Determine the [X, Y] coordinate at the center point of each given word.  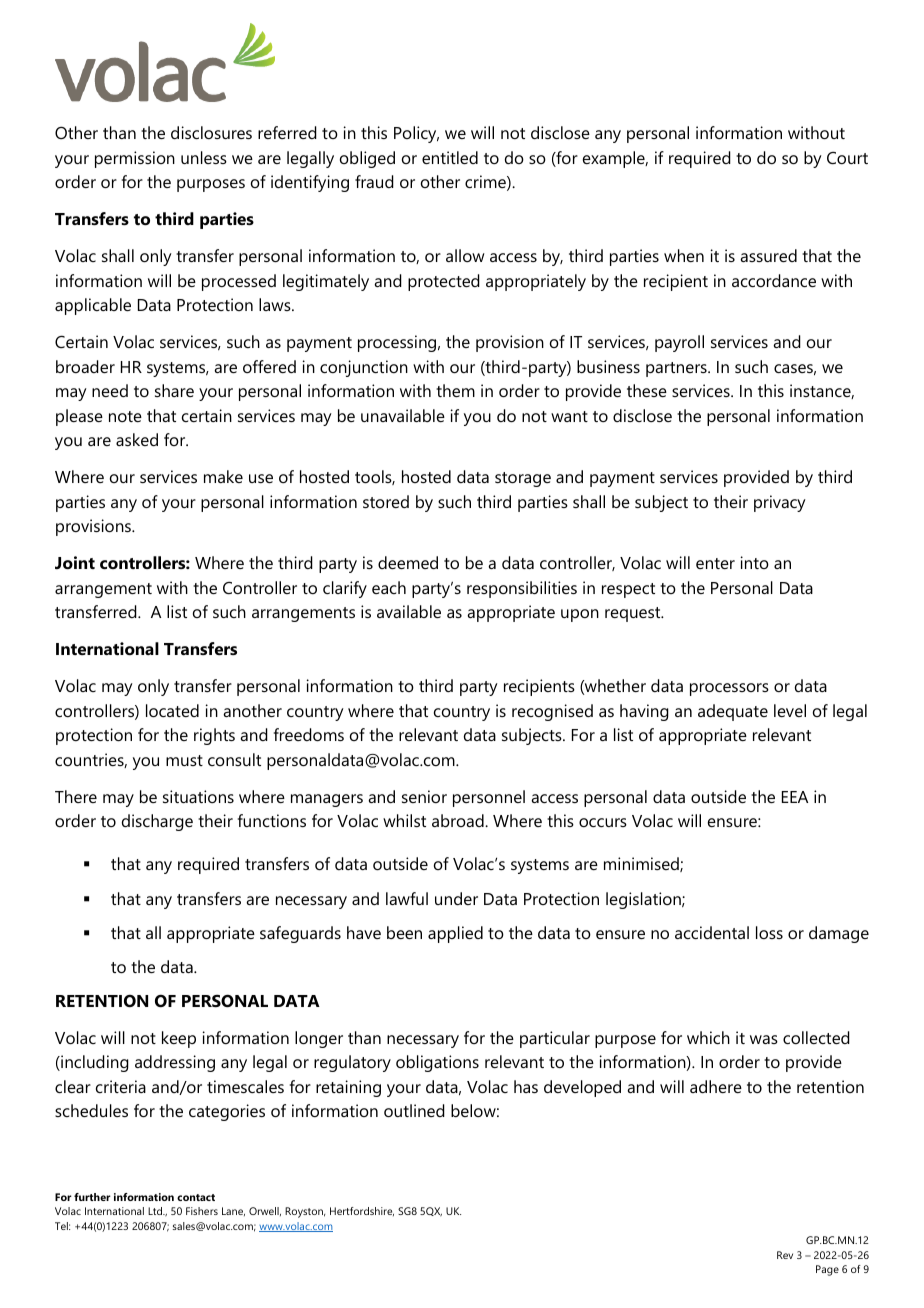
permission [135, 159]
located [172, 710]
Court [847, 158]
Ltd [156, 1211]
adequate [733, 712]
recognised [552, 712]
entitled [450, 157]
